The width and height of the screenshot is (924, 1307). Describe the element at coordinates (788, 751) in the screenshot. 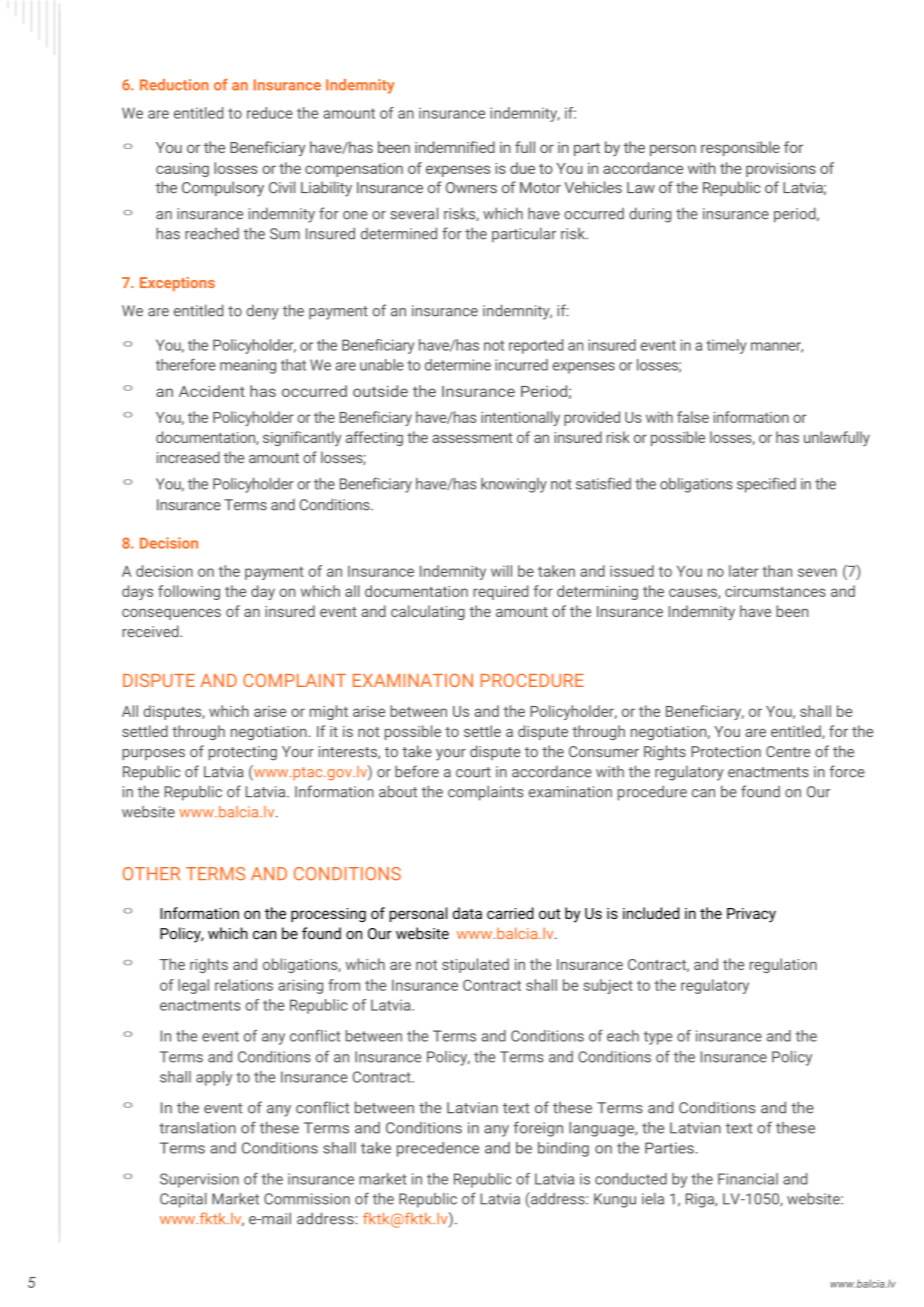

I see `Centre` at that location.
